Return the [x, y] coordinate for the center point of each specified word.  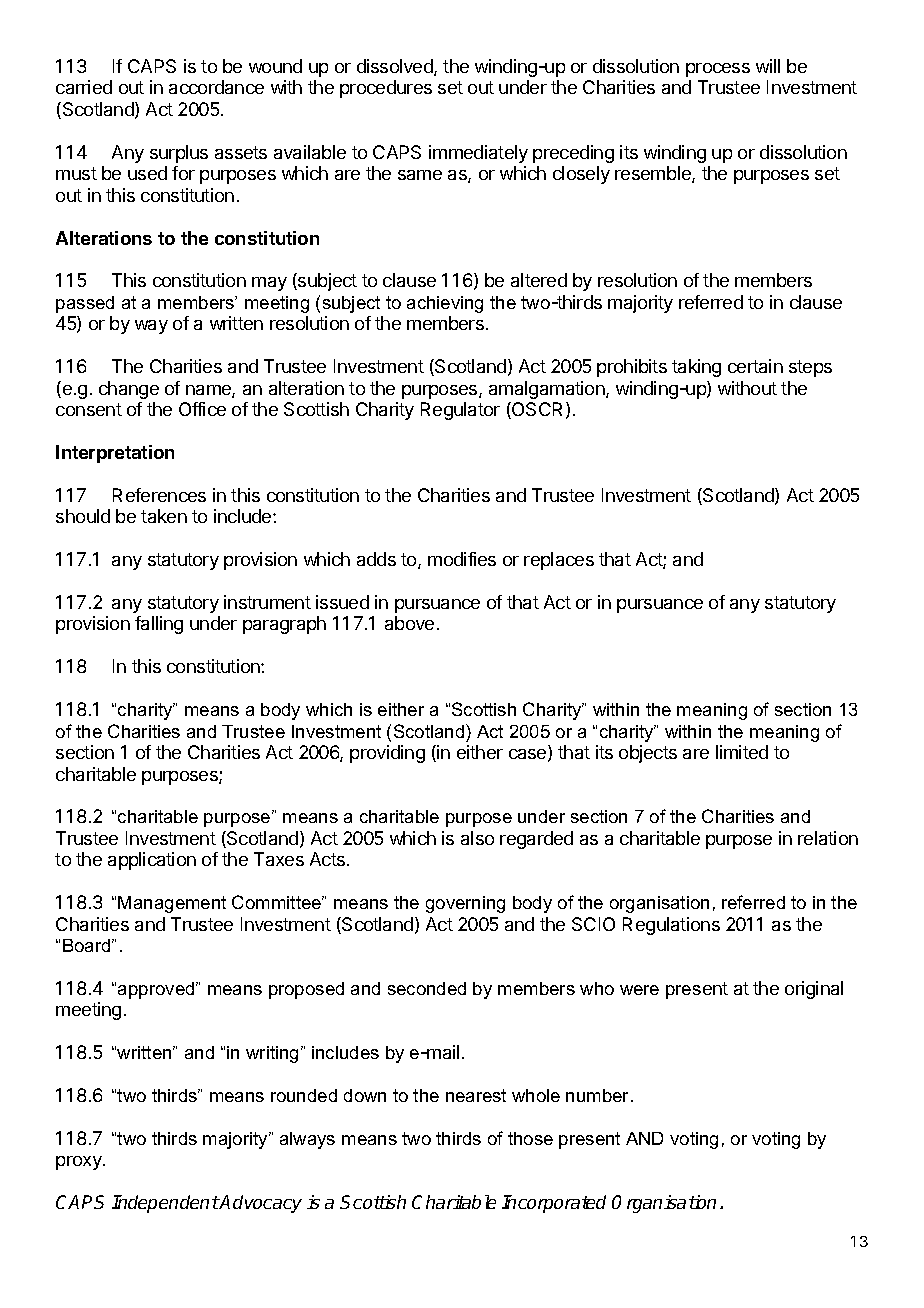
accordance [216, 87]
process [718, 70]
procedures [386, 89]
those [530, 1138]
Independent [165, 1204]
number [599, 1095]
